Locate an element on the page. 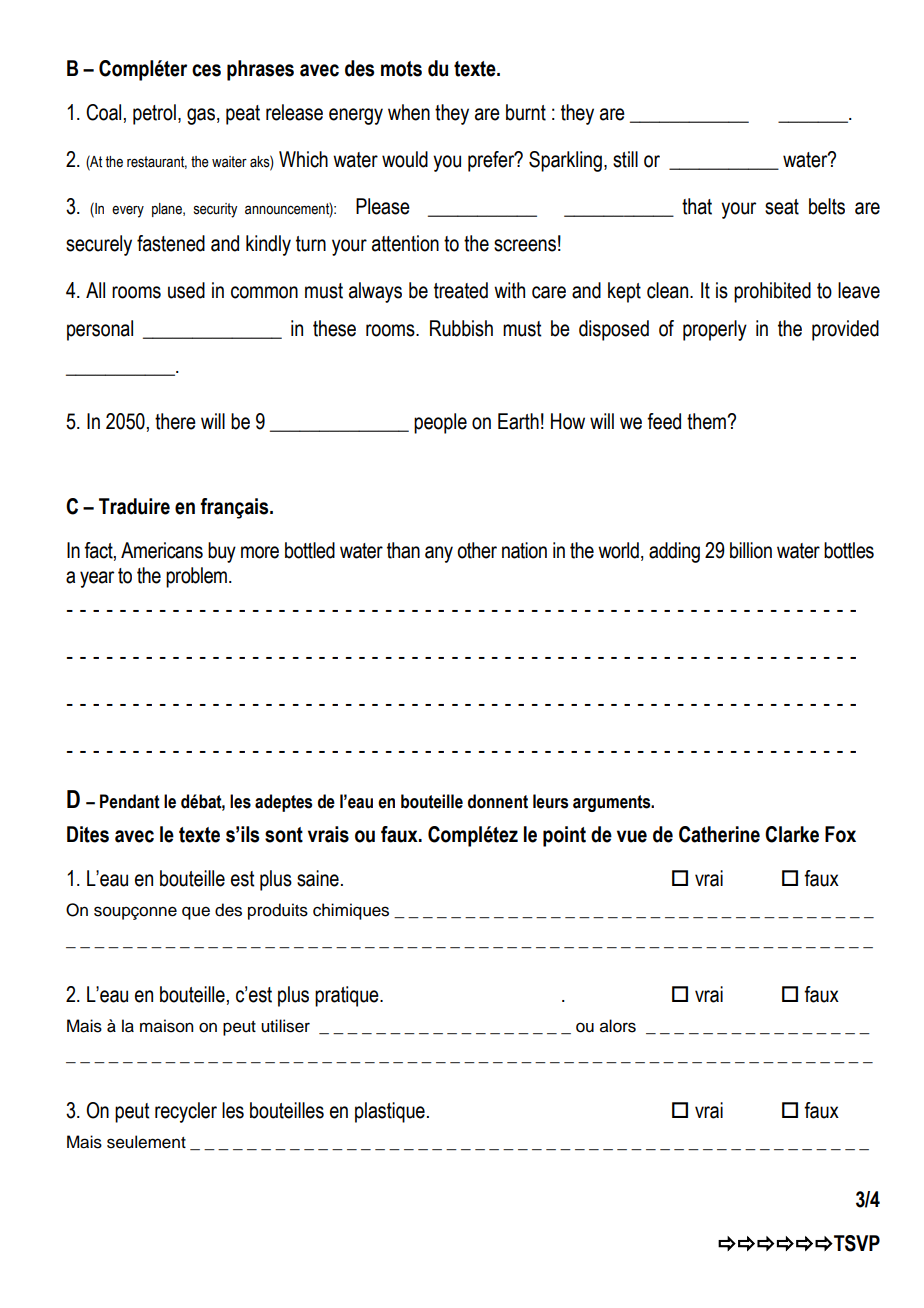 The image size is (924, 1308). problem is located at coordinates (196, 577).
